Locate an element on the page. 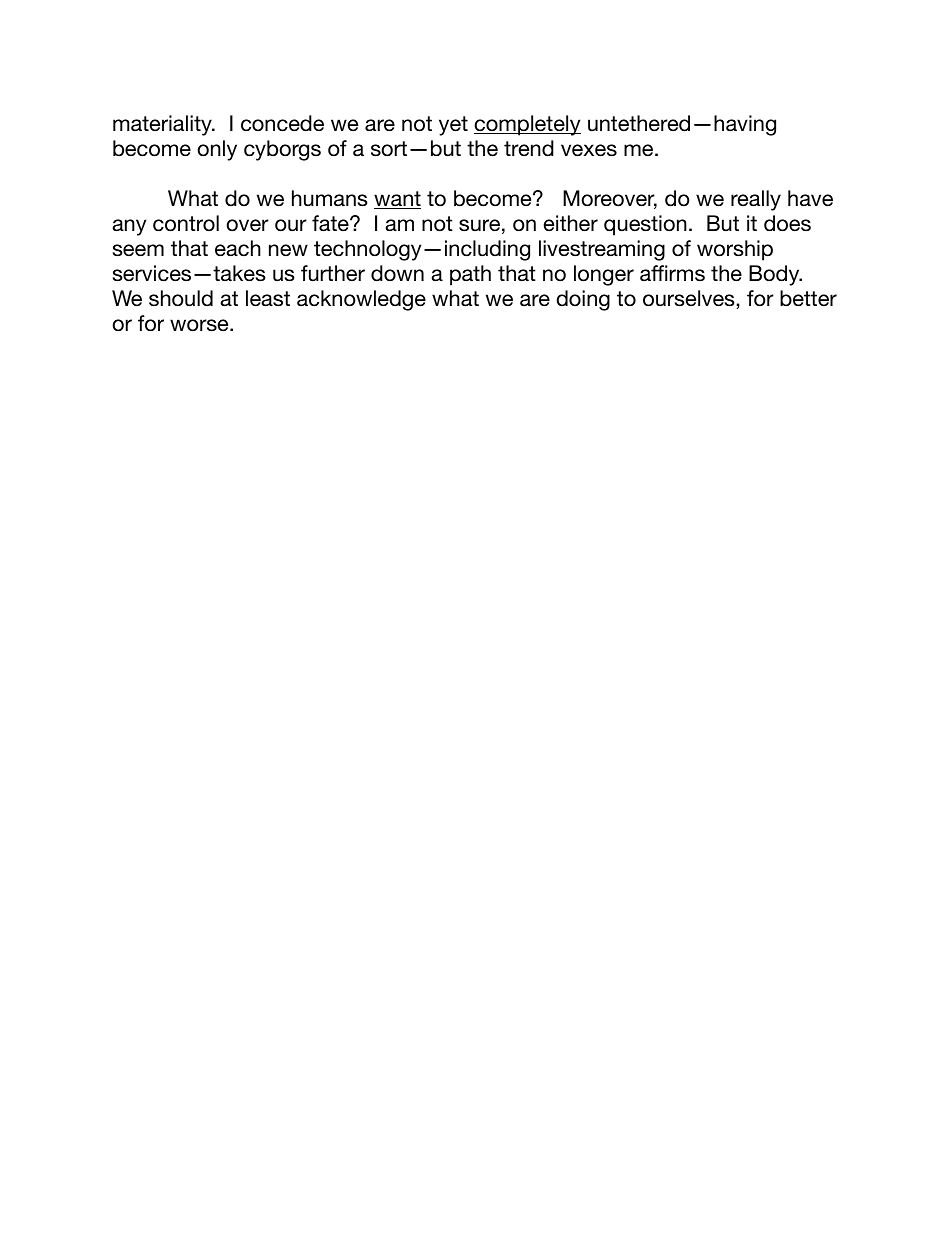 The width and height of the document is (952, 1233). materiality is located at coordinates (163, 125).
